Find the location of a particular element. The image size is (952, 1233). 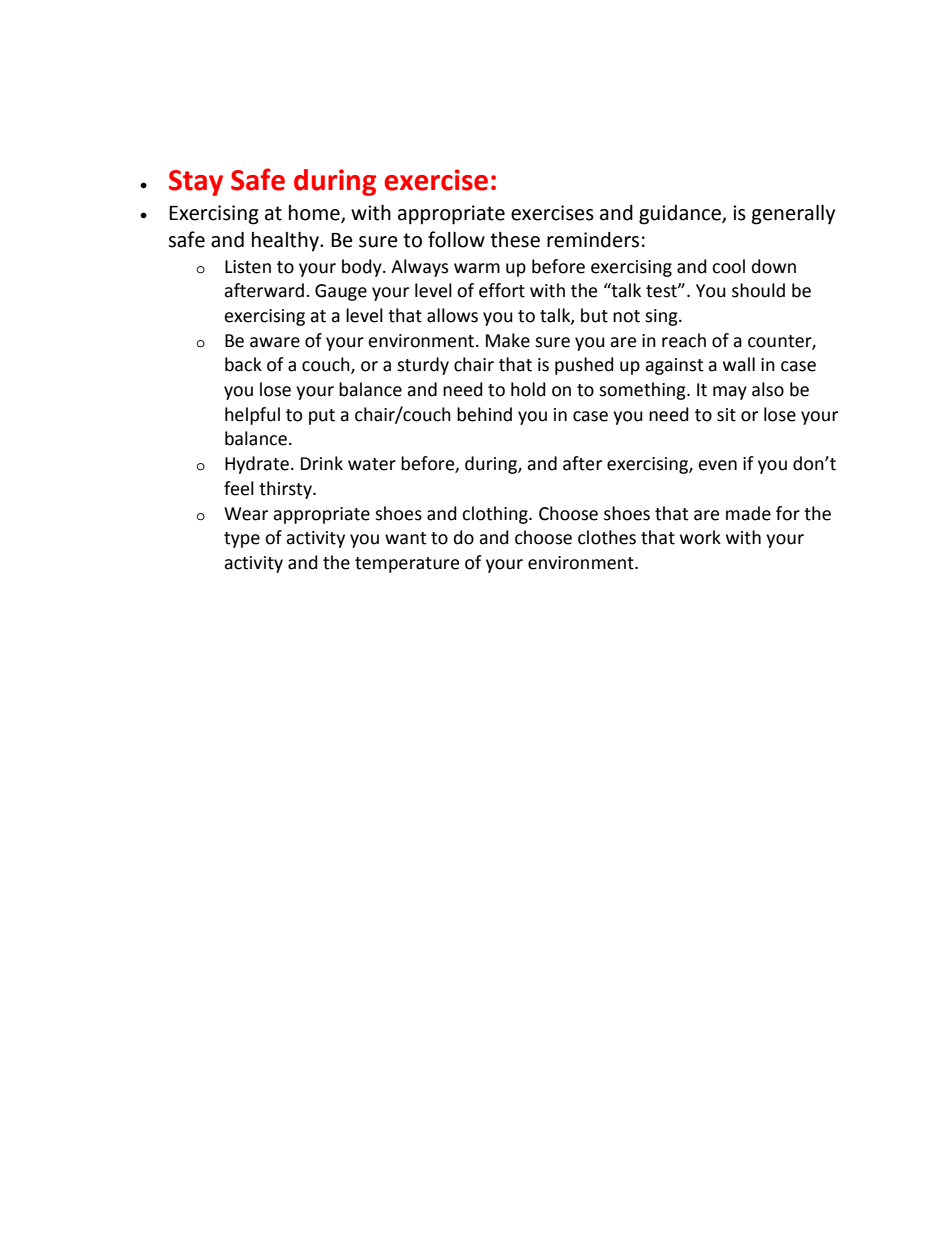

work is located at coordinates (700, 537).
